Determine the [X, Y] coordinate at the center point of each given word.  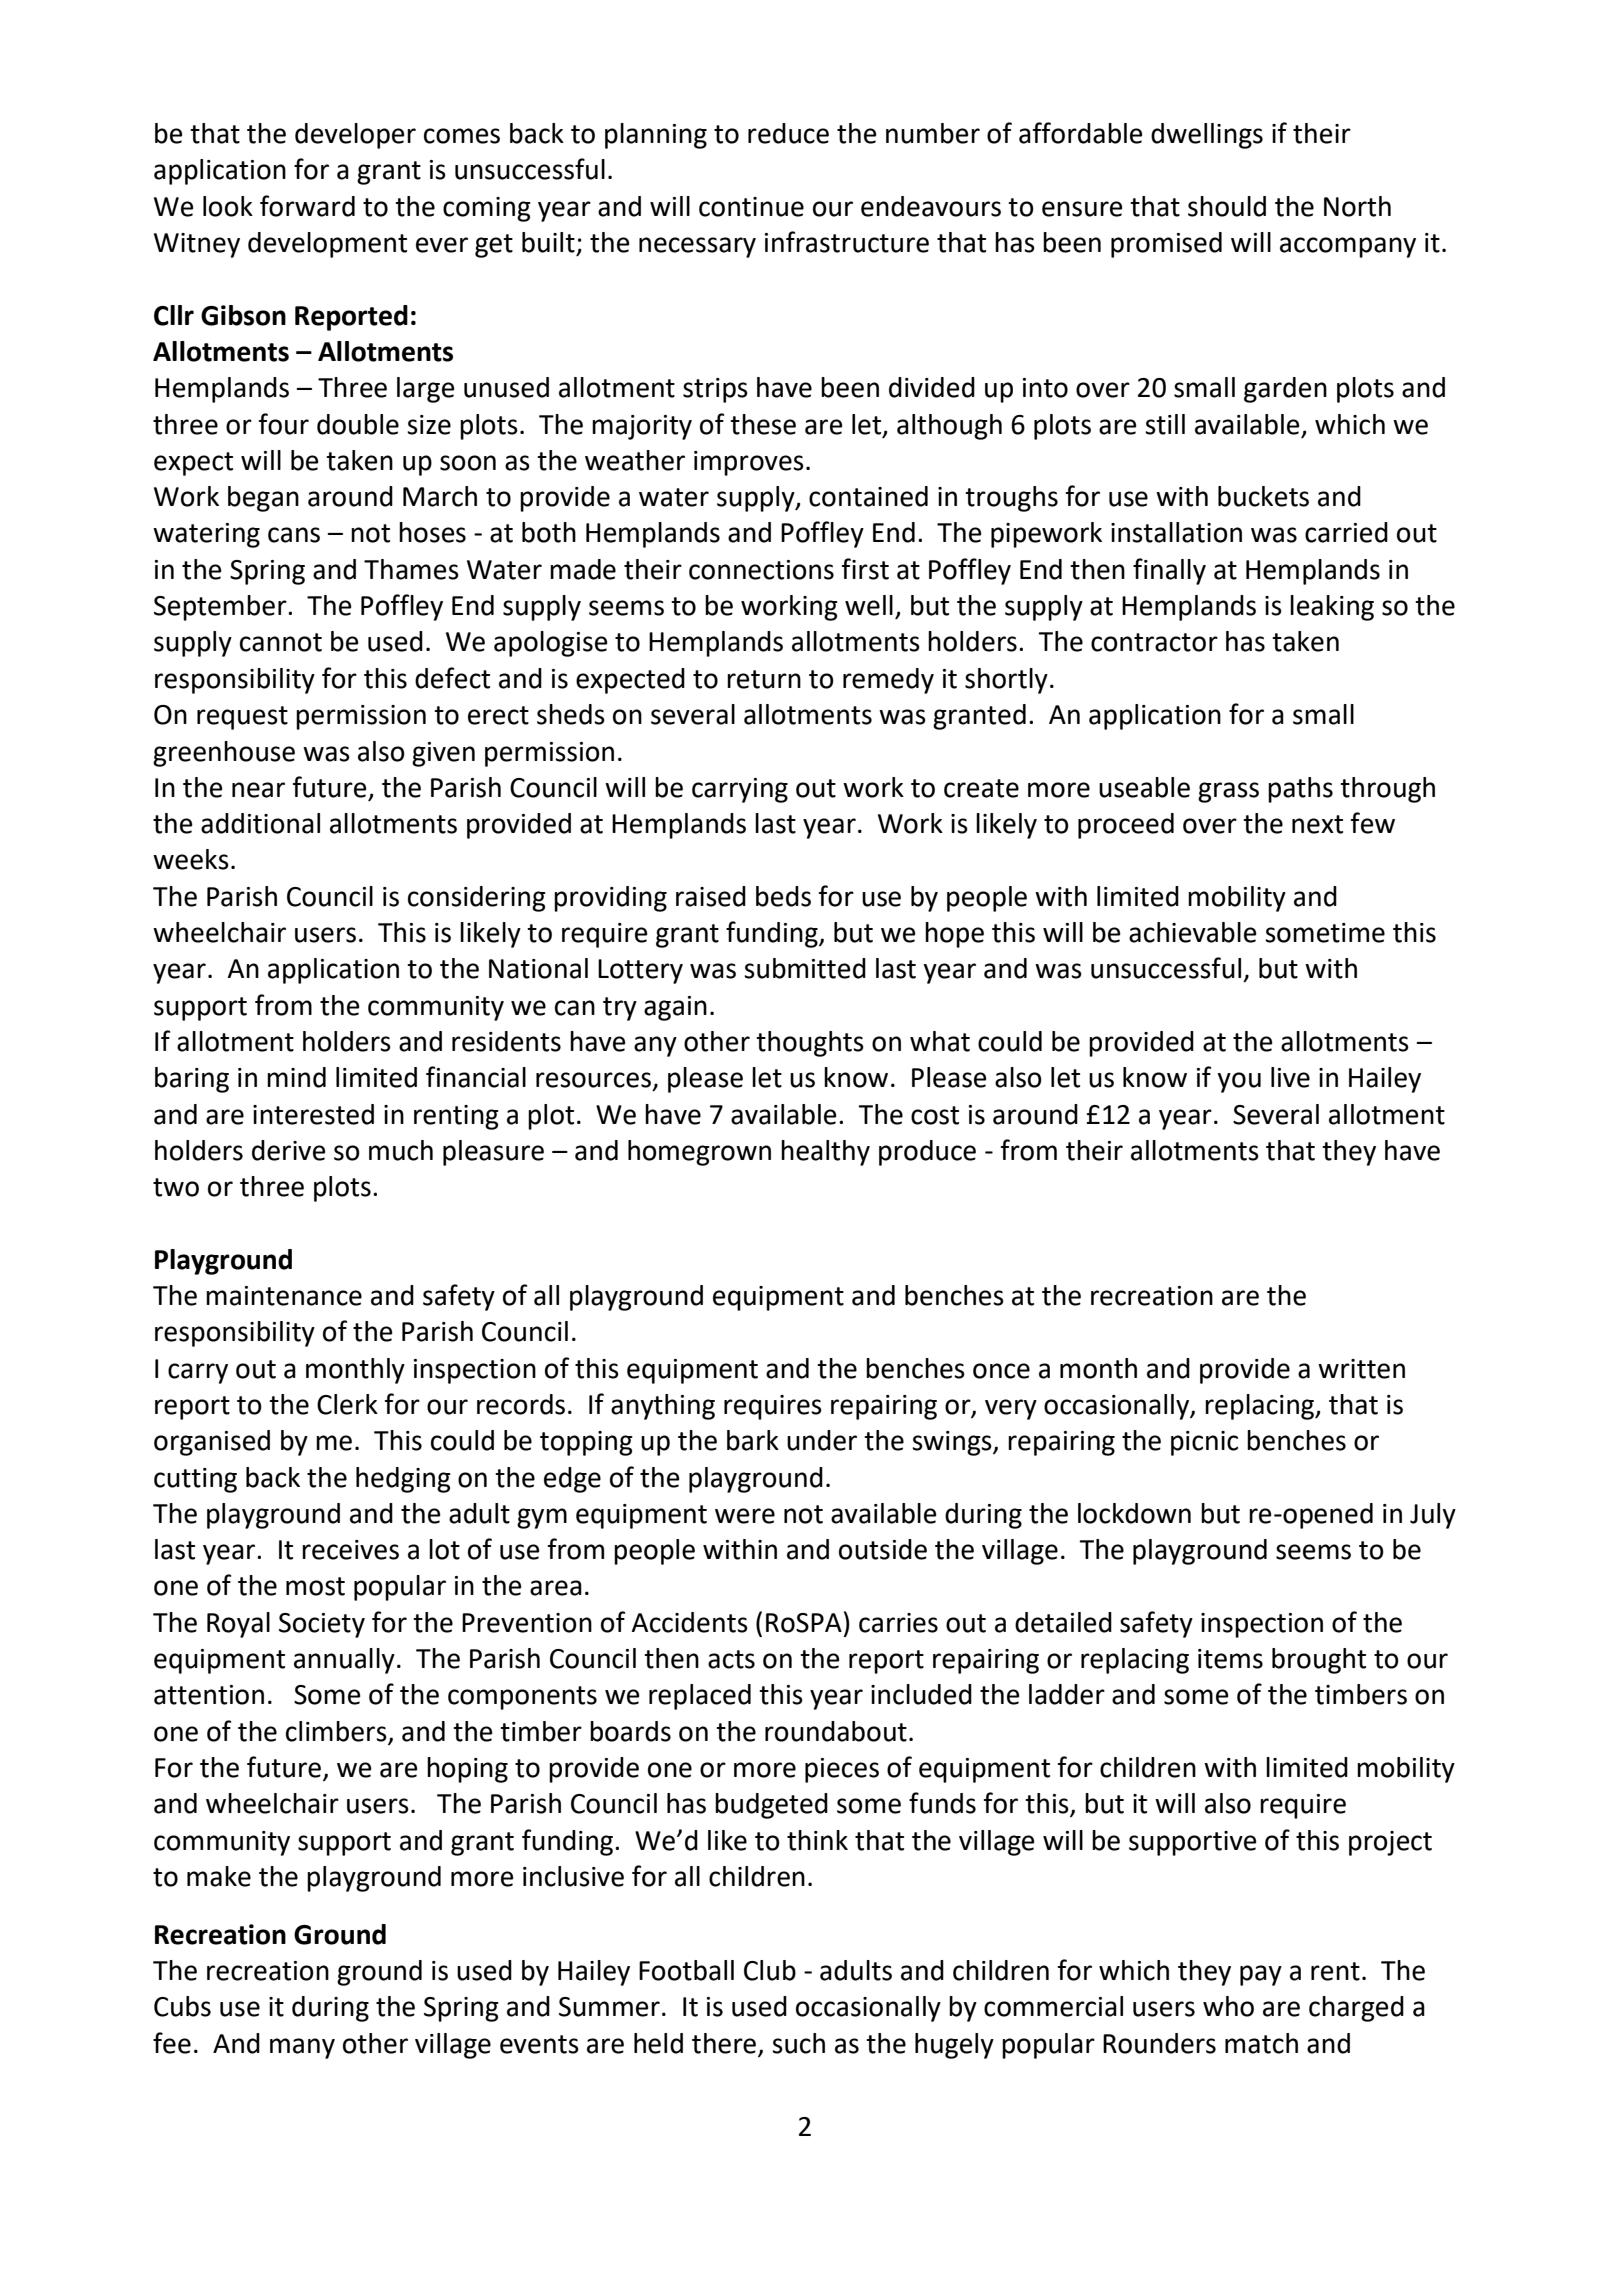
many [302, 2048]
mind [296, 1077]
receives [350, 1550]
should [1227, 206]
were [745, 1516]
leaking [1332, 608]
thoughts [810, 1044]
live [1290, 1077]
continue [751, 207]
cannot [281, 642]
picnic [1204, 1443]
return [764, 679]
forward [307, 206]
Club [770, 1970]
